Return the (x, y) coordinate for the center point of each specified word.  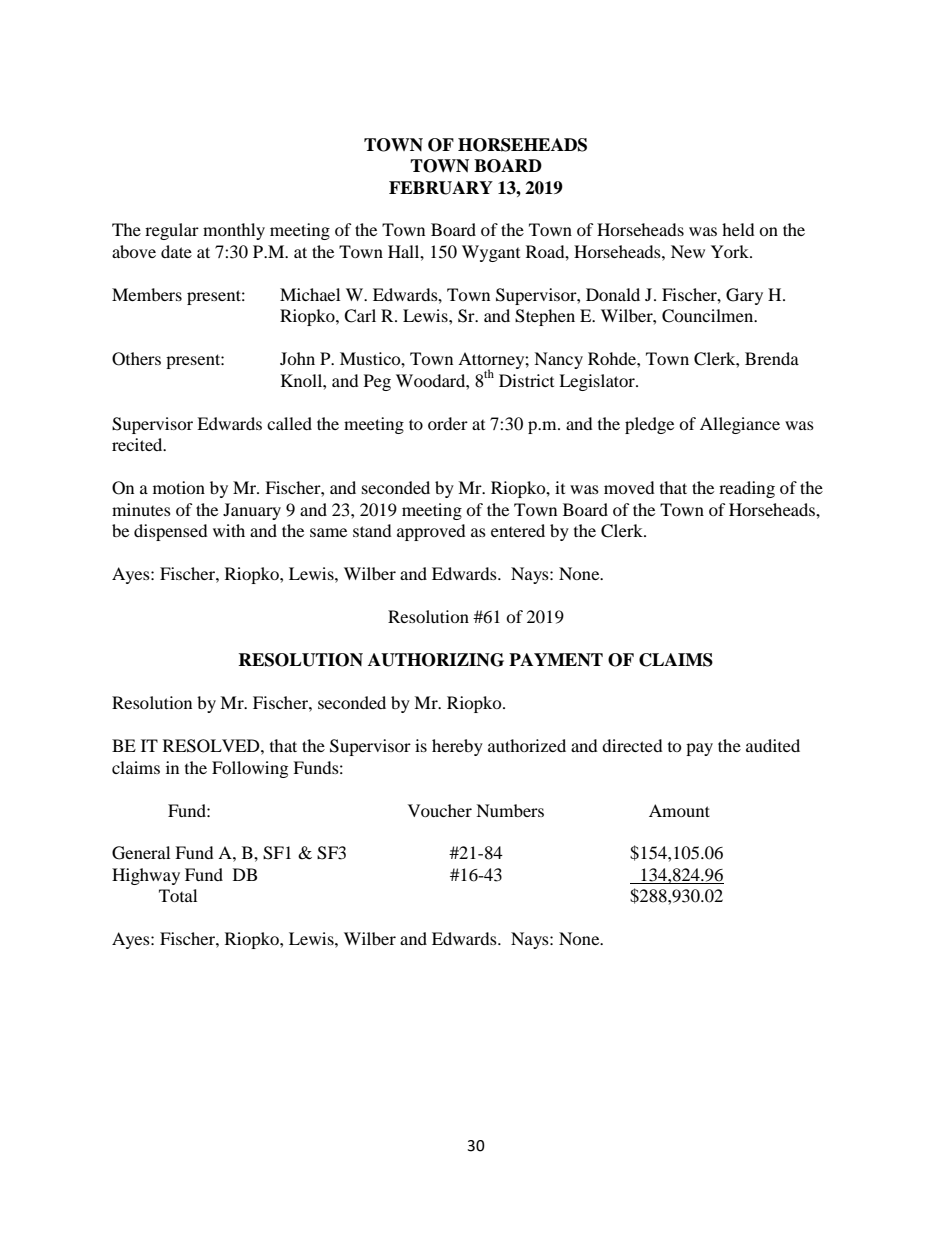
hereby (457, 747)
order (448, 423)
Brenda (772, 358)
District (526, 380)
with (229, 530)
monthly (234, 231)
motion (179, 487)
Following (250, 769)
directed (632, 745)
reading (747, 489)
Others (136, 359)
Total (178, 895)
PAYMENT (556, 660)
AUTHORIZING (436, 660)
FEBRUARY (441, 188)
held (738, 229)
